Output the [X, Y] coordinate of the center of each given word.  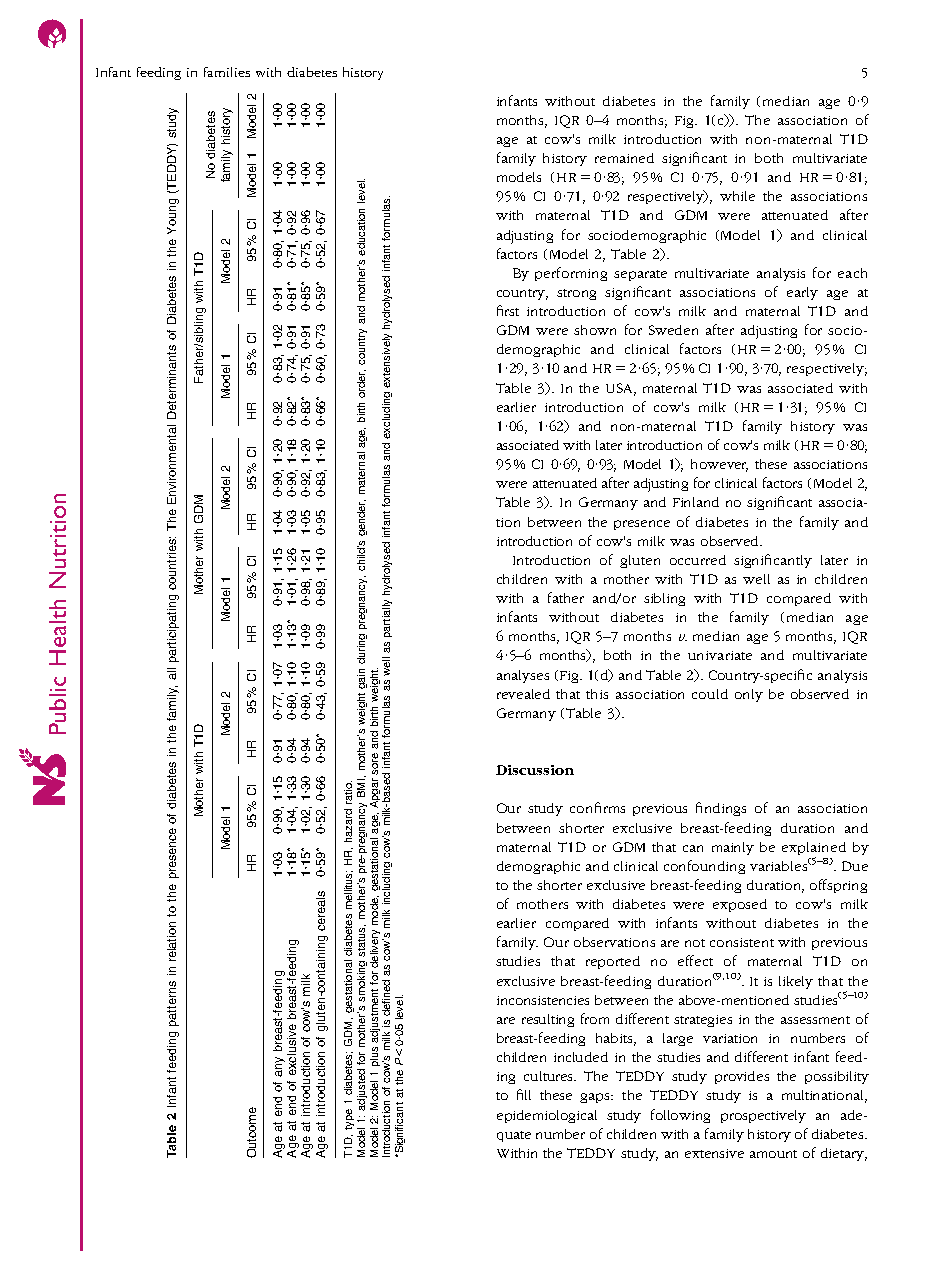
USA [620, 389]
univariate [720, 655]
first [508, 310]
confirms [597, 807]
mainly [733, 848]
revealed [523, 694]
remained [624, 158]
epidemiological [547, 1116]
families [227, 72]
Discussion [535, 770]
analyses [523, 676]
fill [524, 1094]
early [802, 293]
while [737, 196]
